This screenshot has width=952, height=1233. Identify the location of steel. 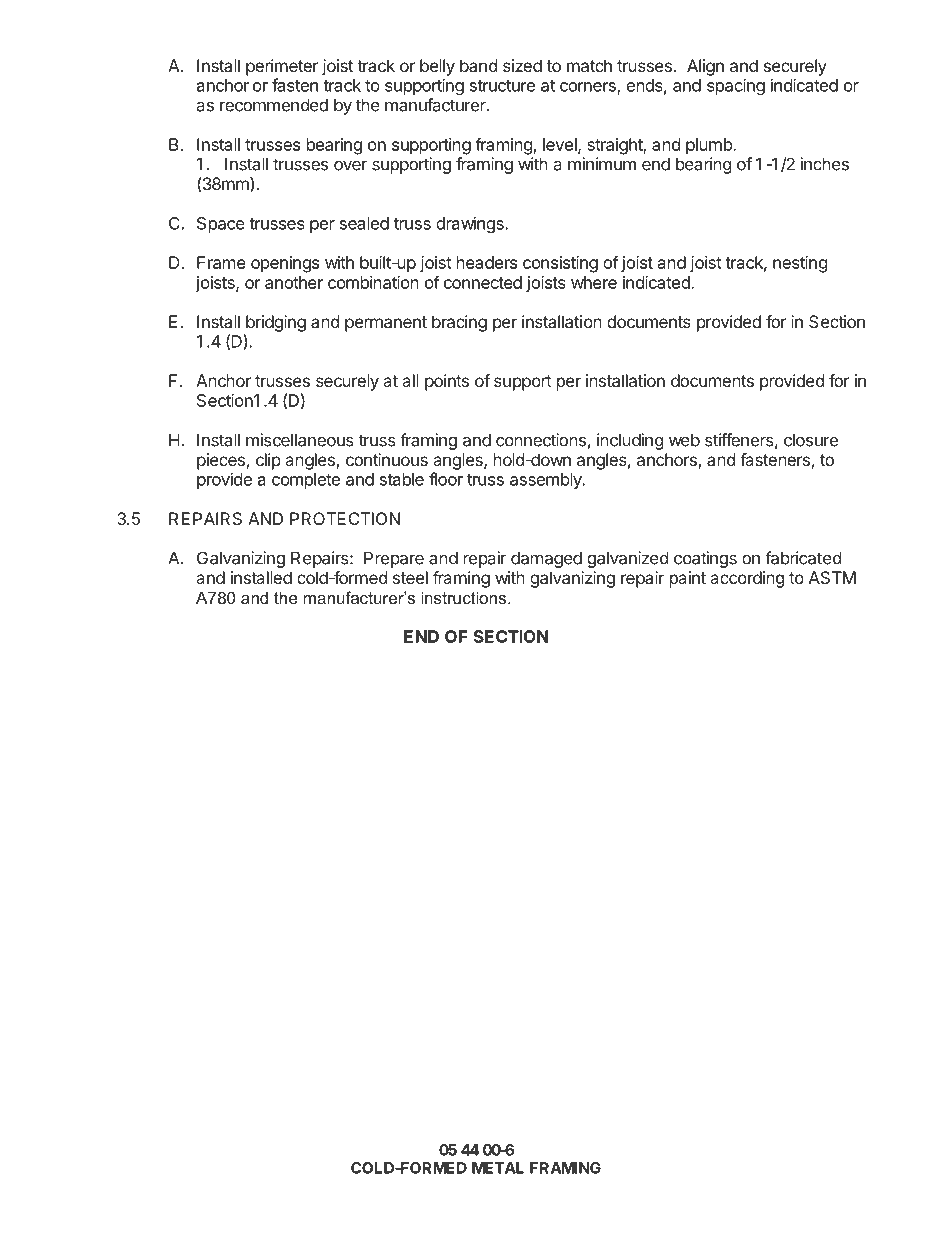
(410, 577).
